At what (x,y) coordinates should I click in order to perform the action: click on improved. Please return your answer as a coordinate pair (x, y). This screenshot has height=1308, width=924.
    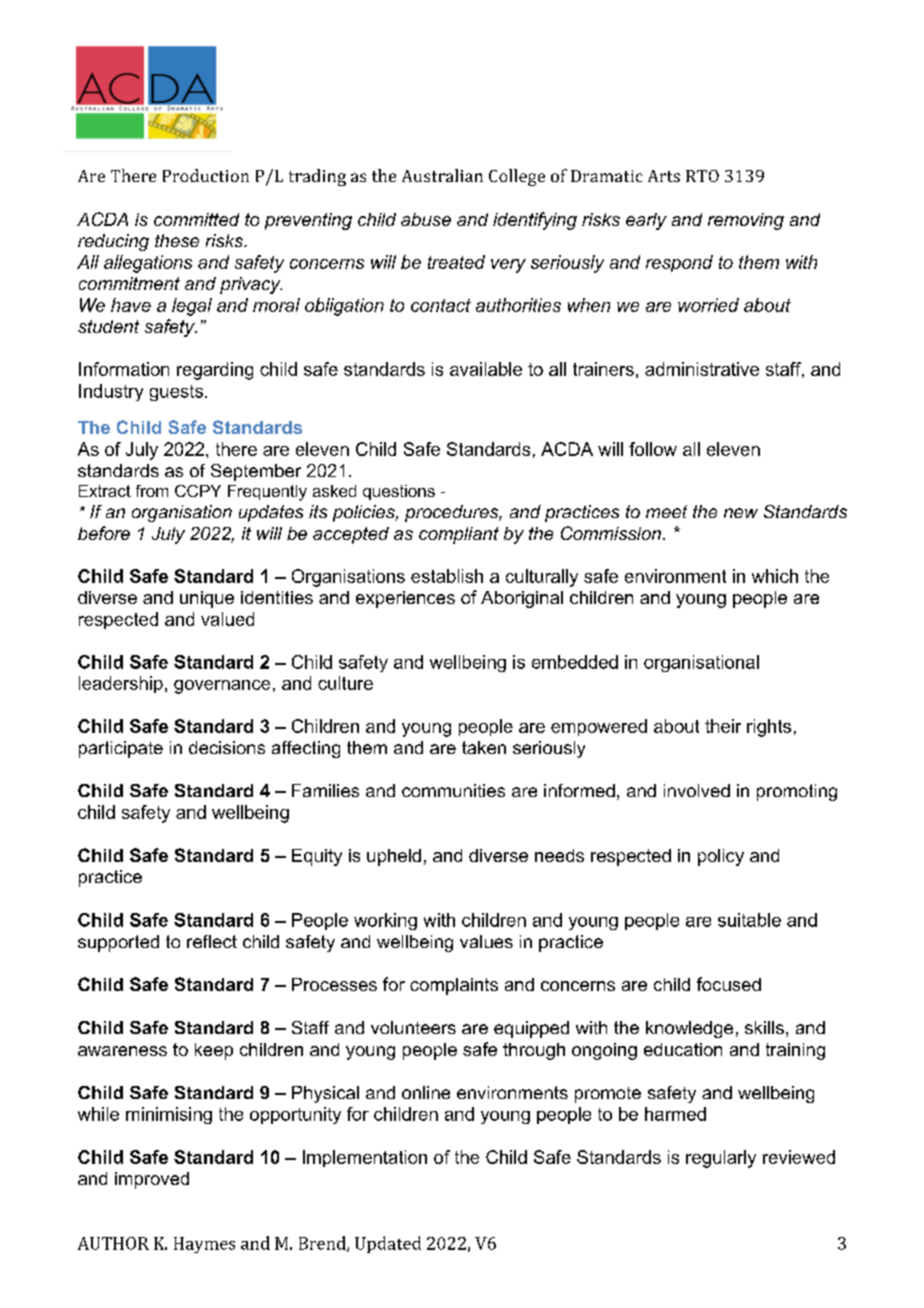
    Looking at the image, I should click on (152, 1180).
